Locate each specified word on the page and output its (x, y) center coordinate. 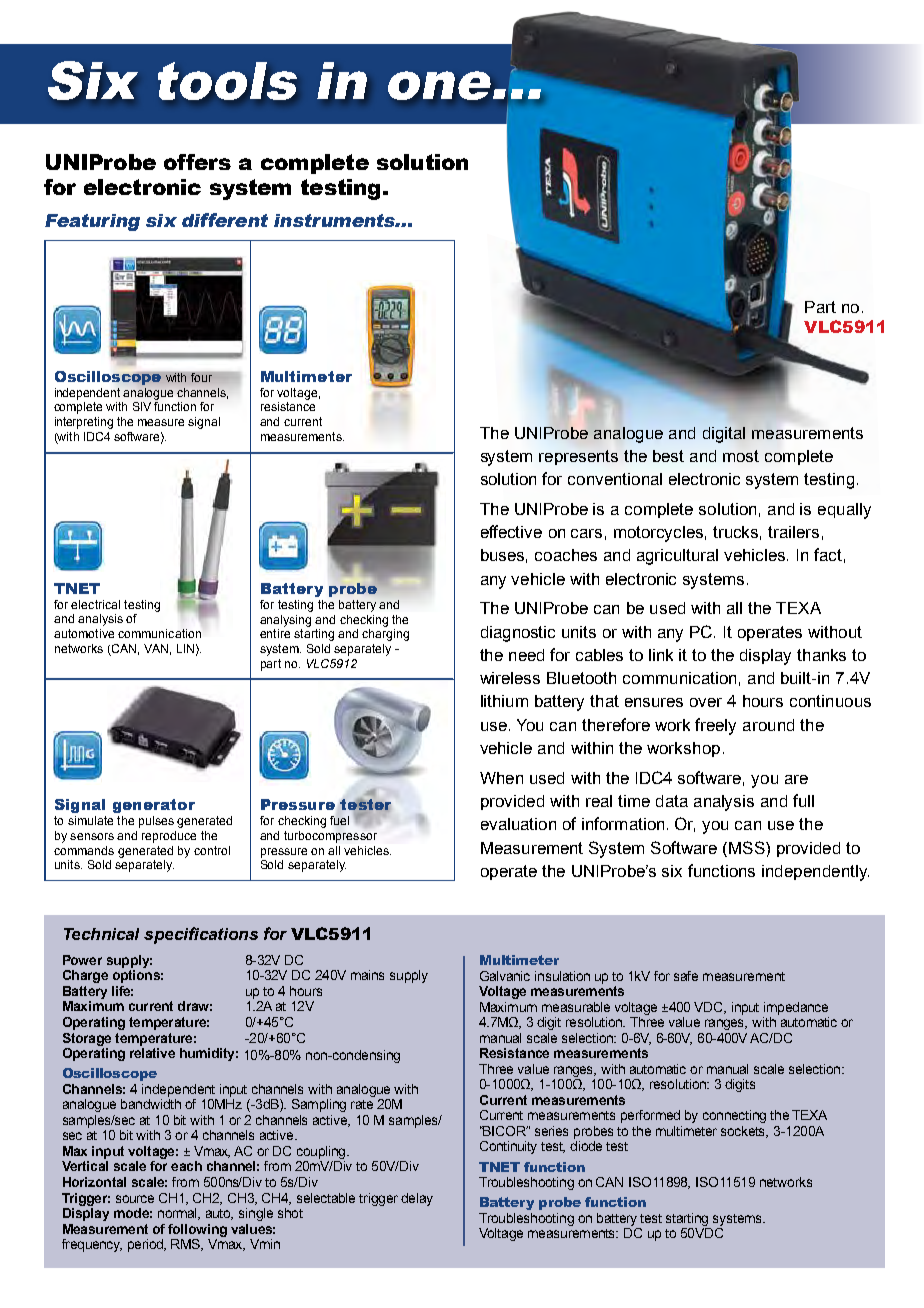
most (741, 456)
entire (275, 633)
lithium (504, 701)
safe (686, 976)
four (201, 377)
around (768, 725)
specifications (201, 935)
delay (417, 1199)
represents (578, 457)
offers (197, 162)
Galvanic (505, 976)
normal (179, 1214)
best (668, 456)
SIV (142, 406)
